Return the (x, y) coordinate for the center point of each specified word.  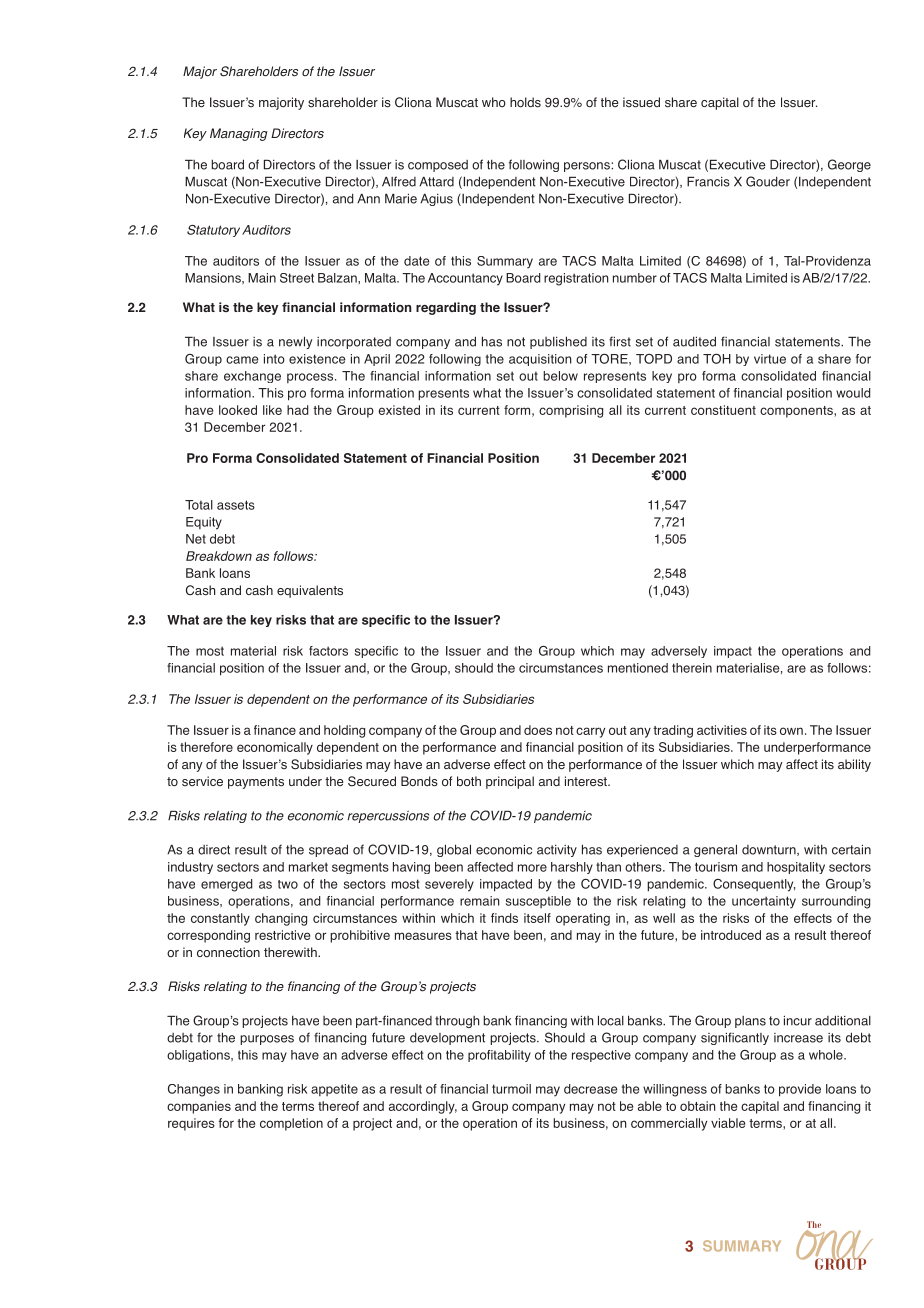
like (272, 410)
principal (510, 782)
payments (256, 783)
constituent (723, 410)
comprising (571, 411)
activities (722, 730)
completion (291, 1124)
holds (525, 102)
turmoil (511, 1089)
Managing (239, 134)
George (849, 165)
